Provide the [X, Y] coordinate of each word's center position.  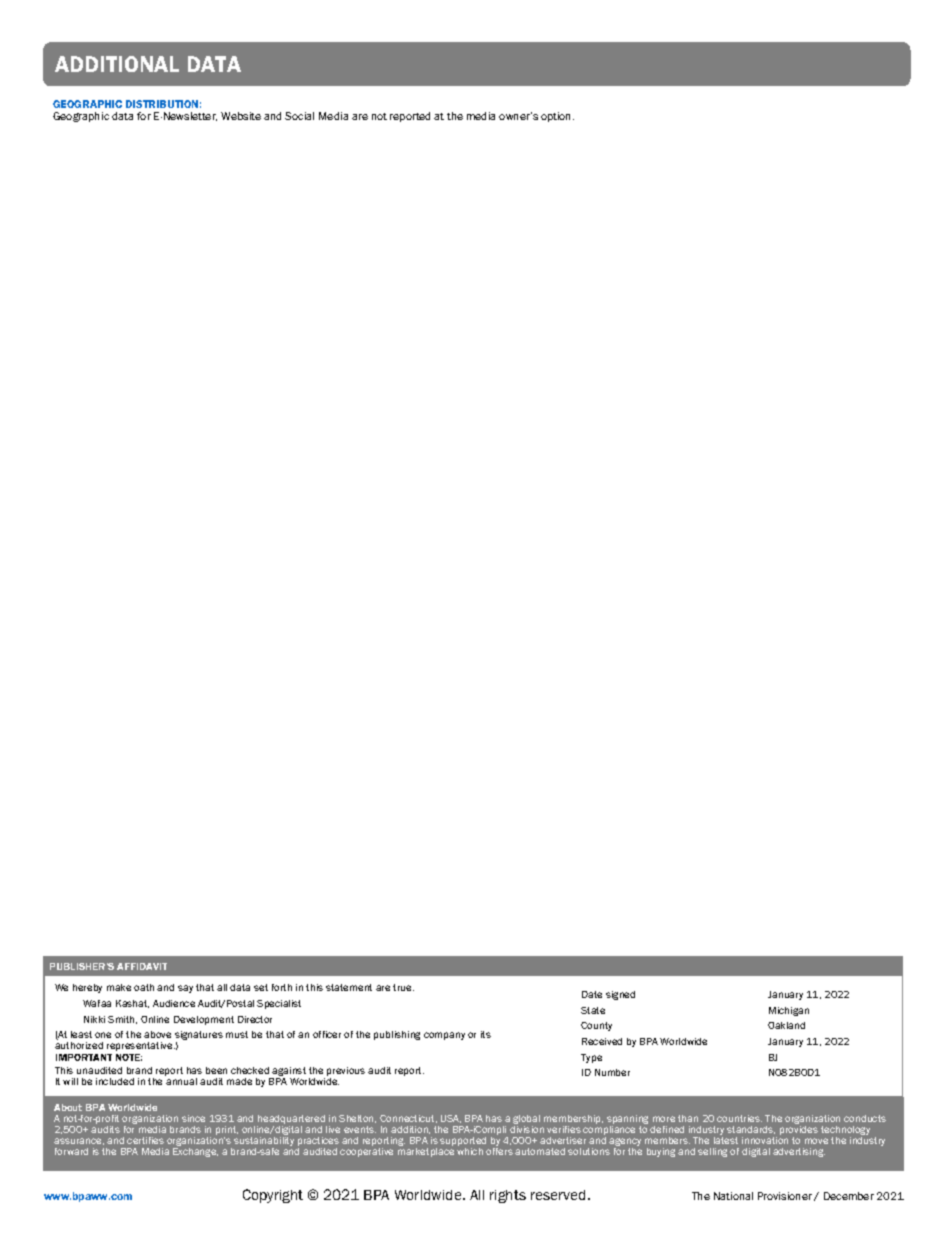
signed [620, 995]
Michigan [789, 1011]
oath [144, 987]
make [119, 987]
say [185, 989]
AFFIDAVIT [142, 966]
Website [241, 116]
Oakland [786, 1025]
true [403, 987]
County [596, 1026]
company [444, 1036]
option [557, 117]
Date [592, 994]
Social [299, 116]
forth [282, 987]
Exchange [195, 1152]
